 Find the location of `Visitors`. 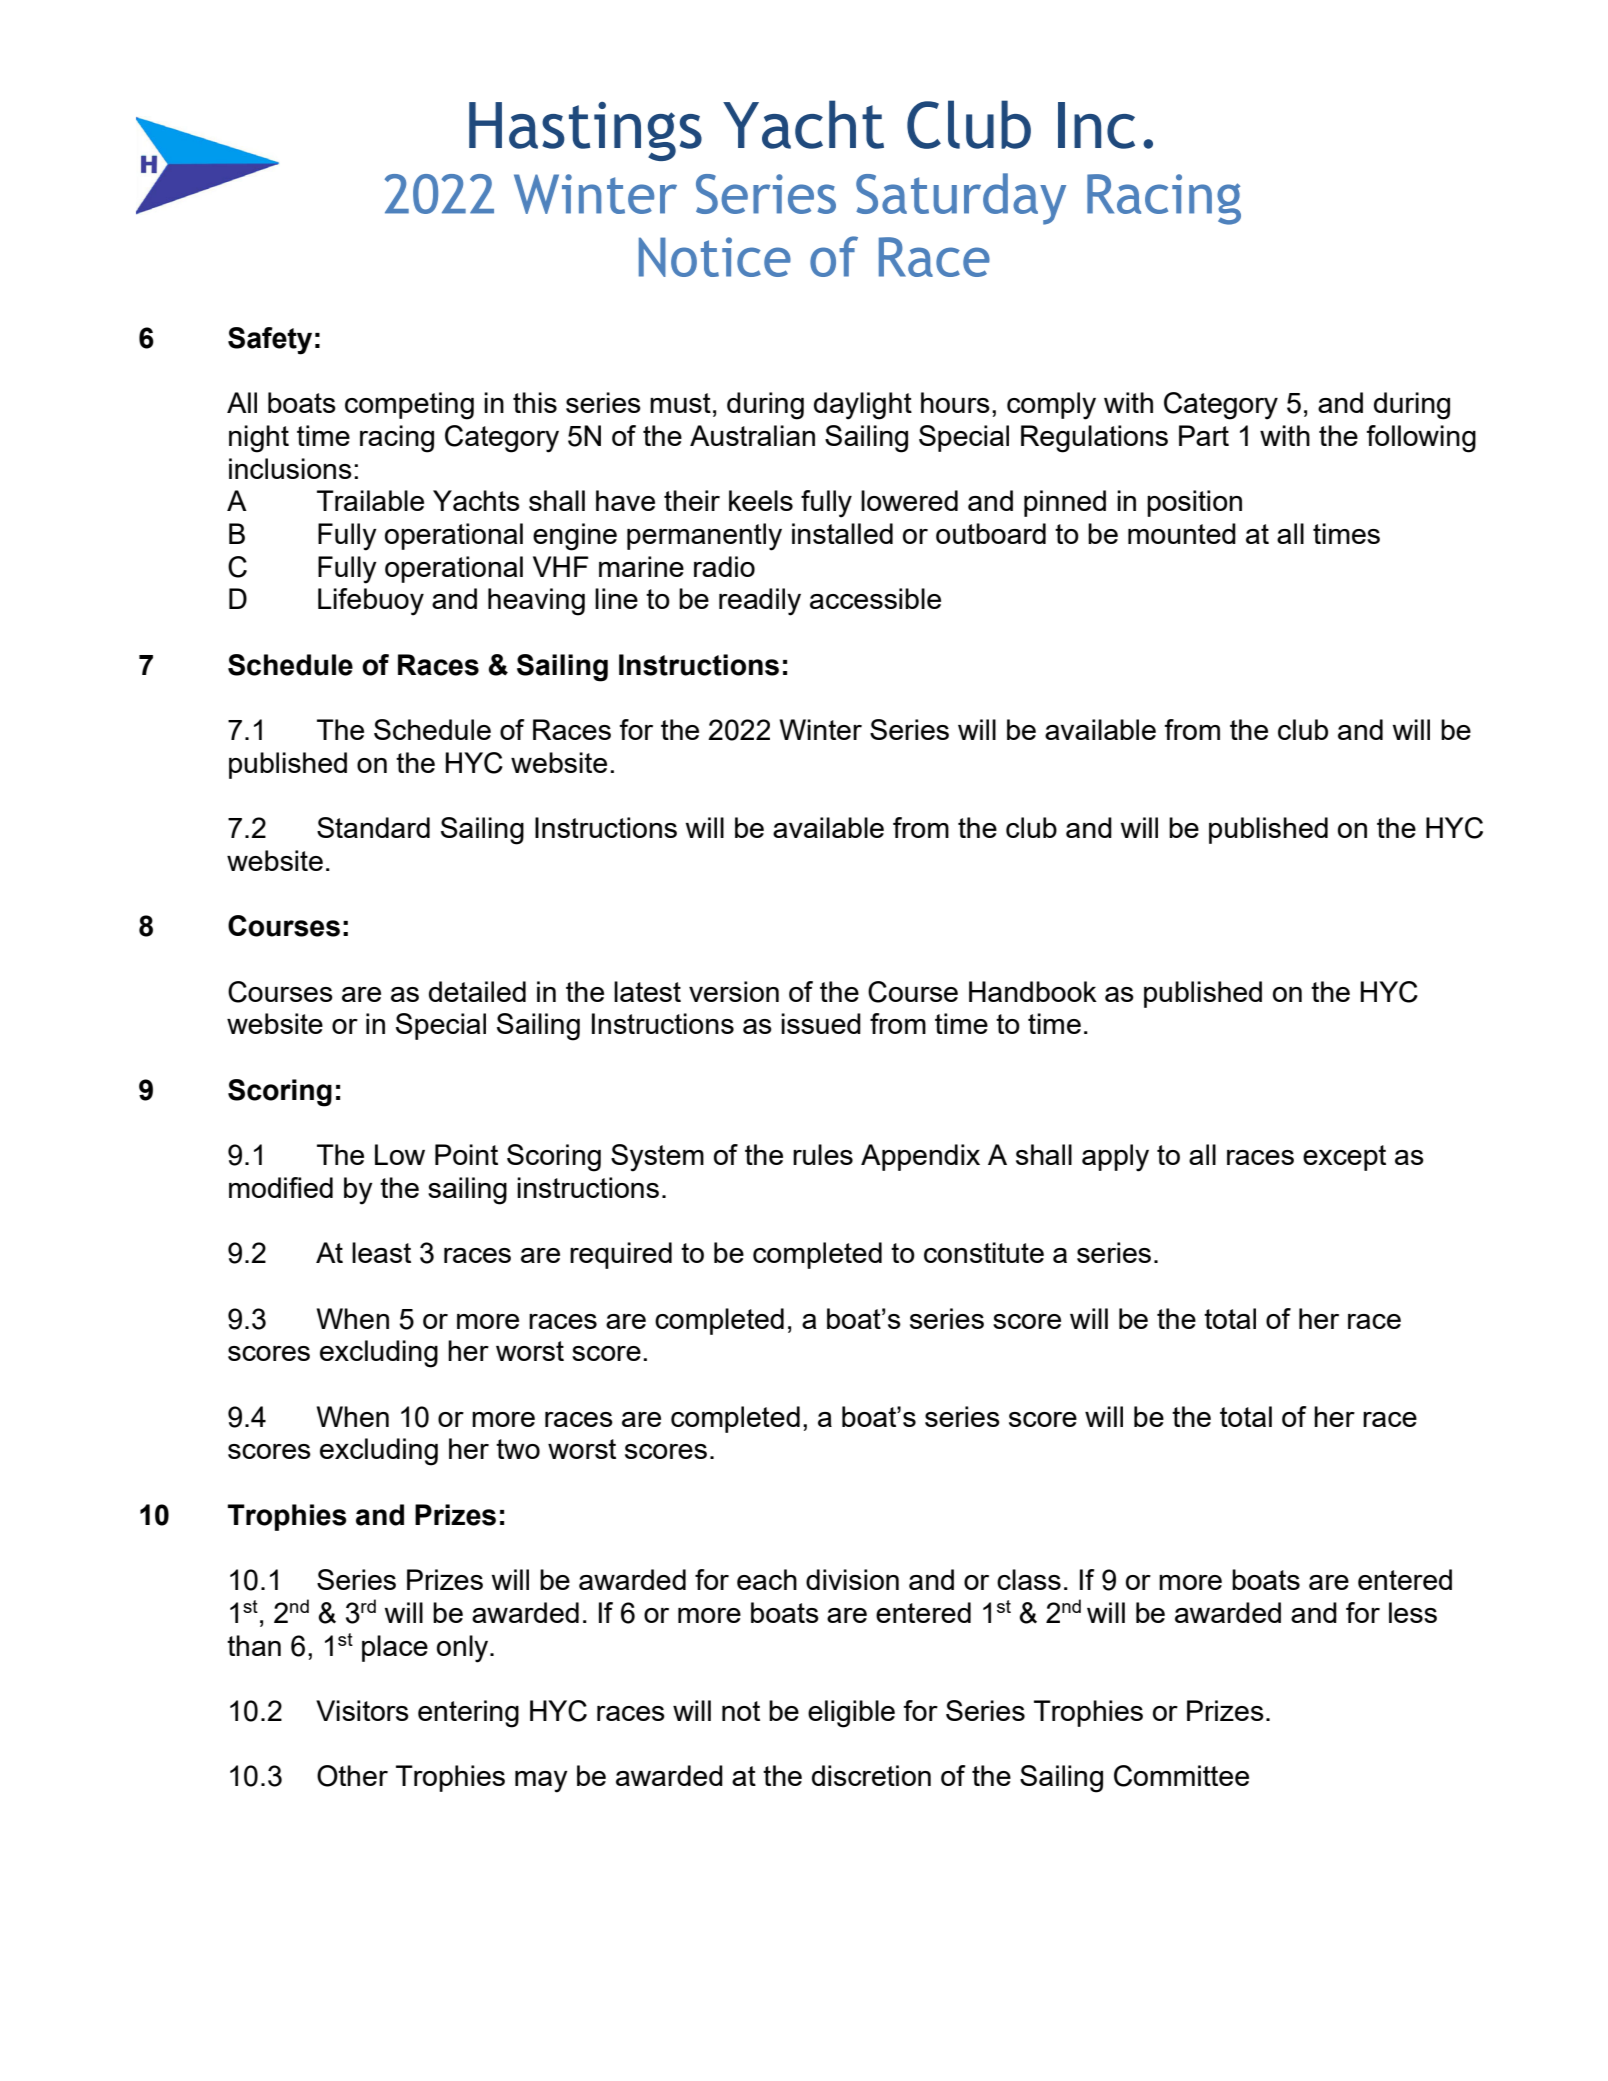

Visitors is located at coordinates (362, 1710).
